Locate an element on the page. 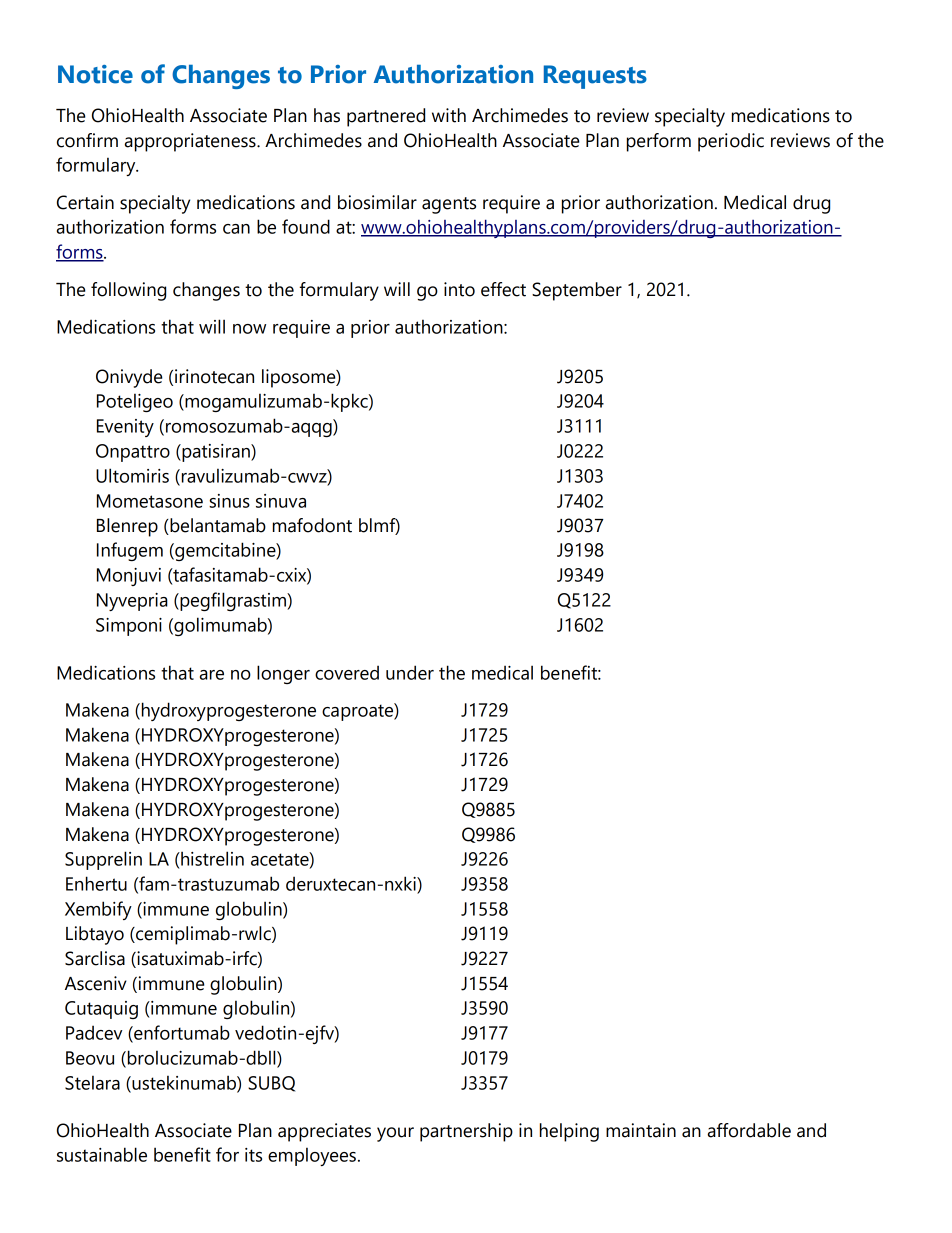 The height and width of the document is (1233, 952). appropriateness is located at coordinates (191, 142).
